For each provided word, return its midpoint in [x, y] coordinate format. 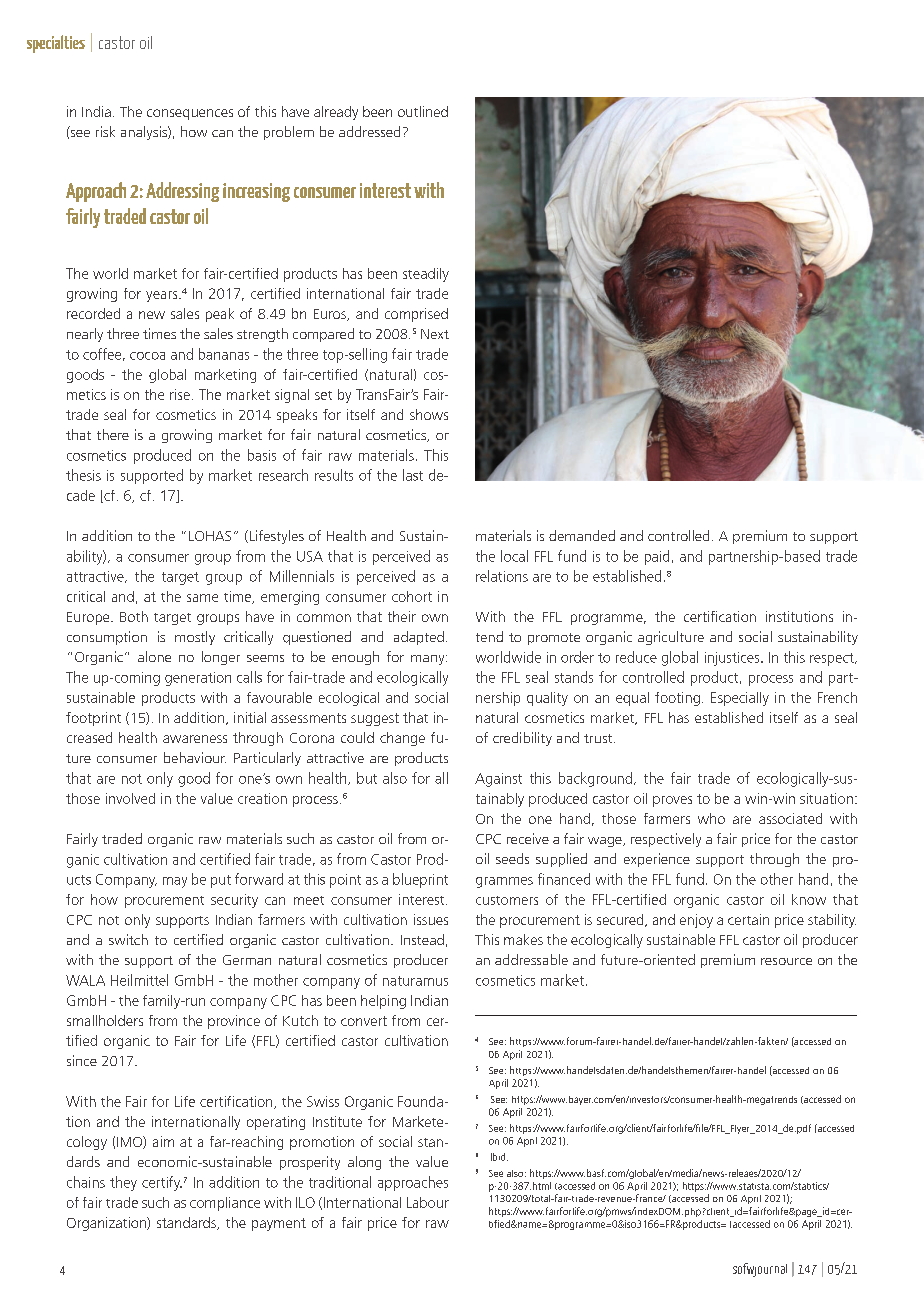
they [123, 1183]
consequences [190, 114]
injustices [733, 659]
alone [154, 656]
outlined [423, 111]
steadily [426, 275]
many [429, 660]
